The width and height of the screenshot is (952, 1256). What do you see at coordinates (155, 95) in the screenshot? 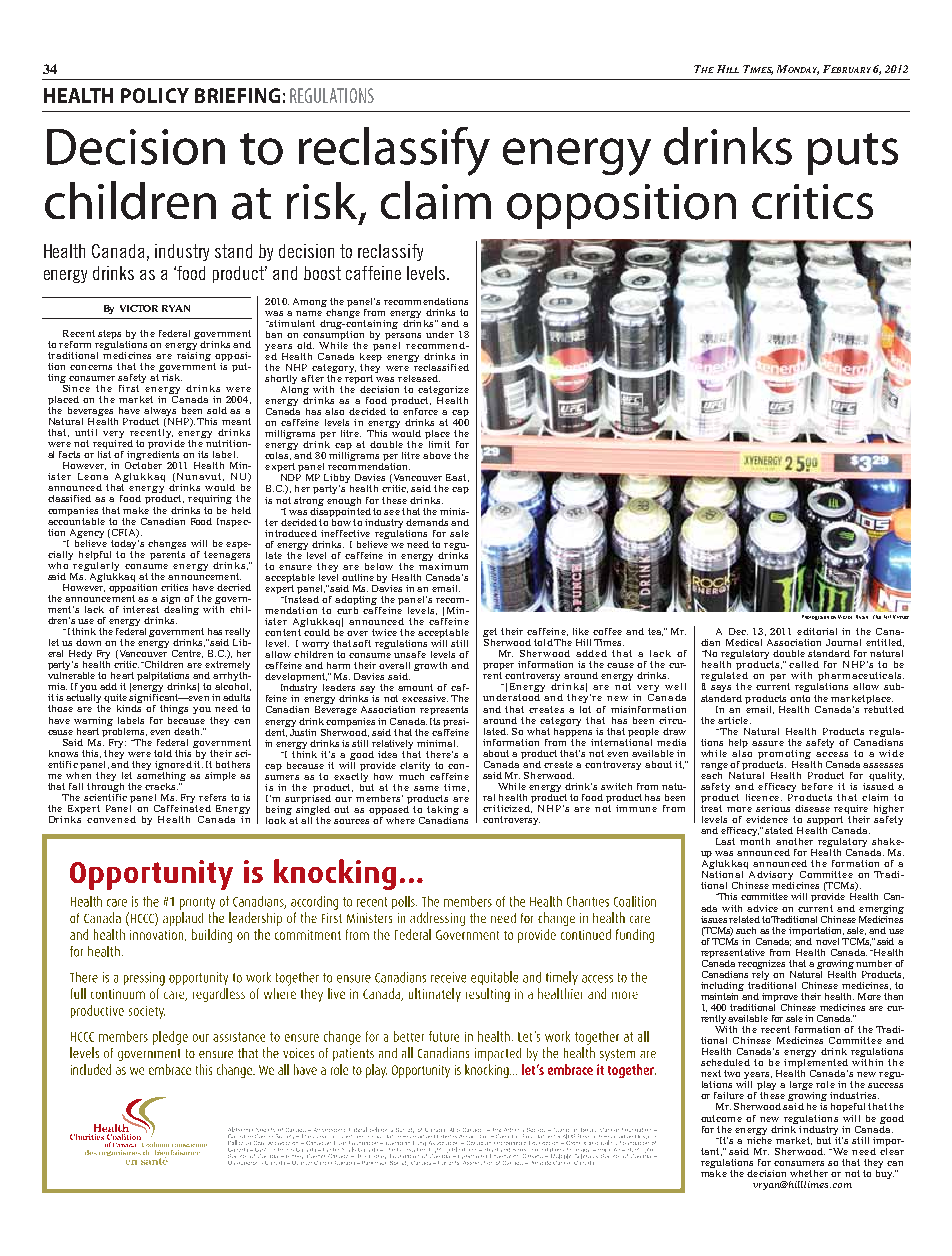
I see `POLICY` at bounding box center [155, 95].
